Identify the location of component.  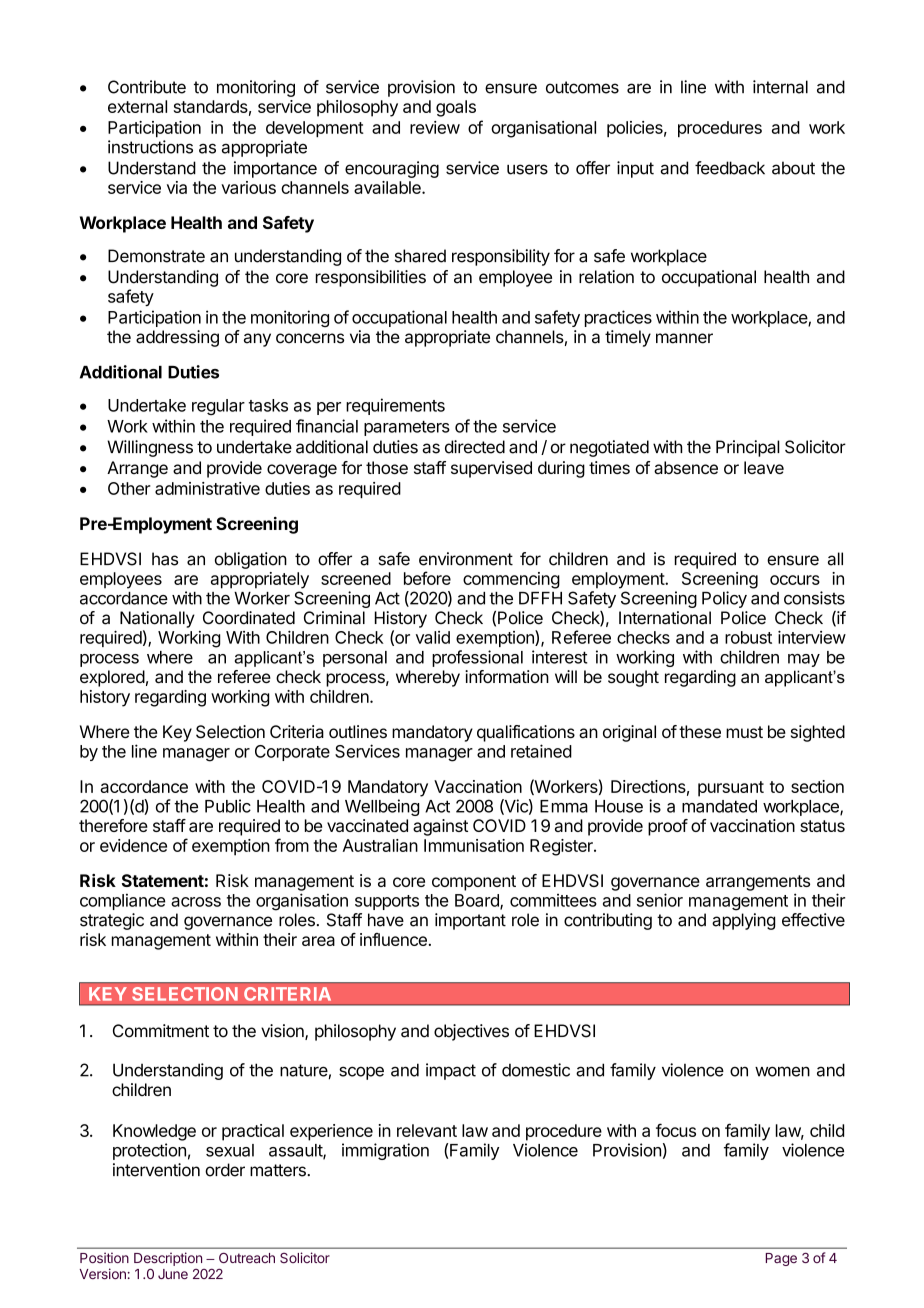
(474, 883).
